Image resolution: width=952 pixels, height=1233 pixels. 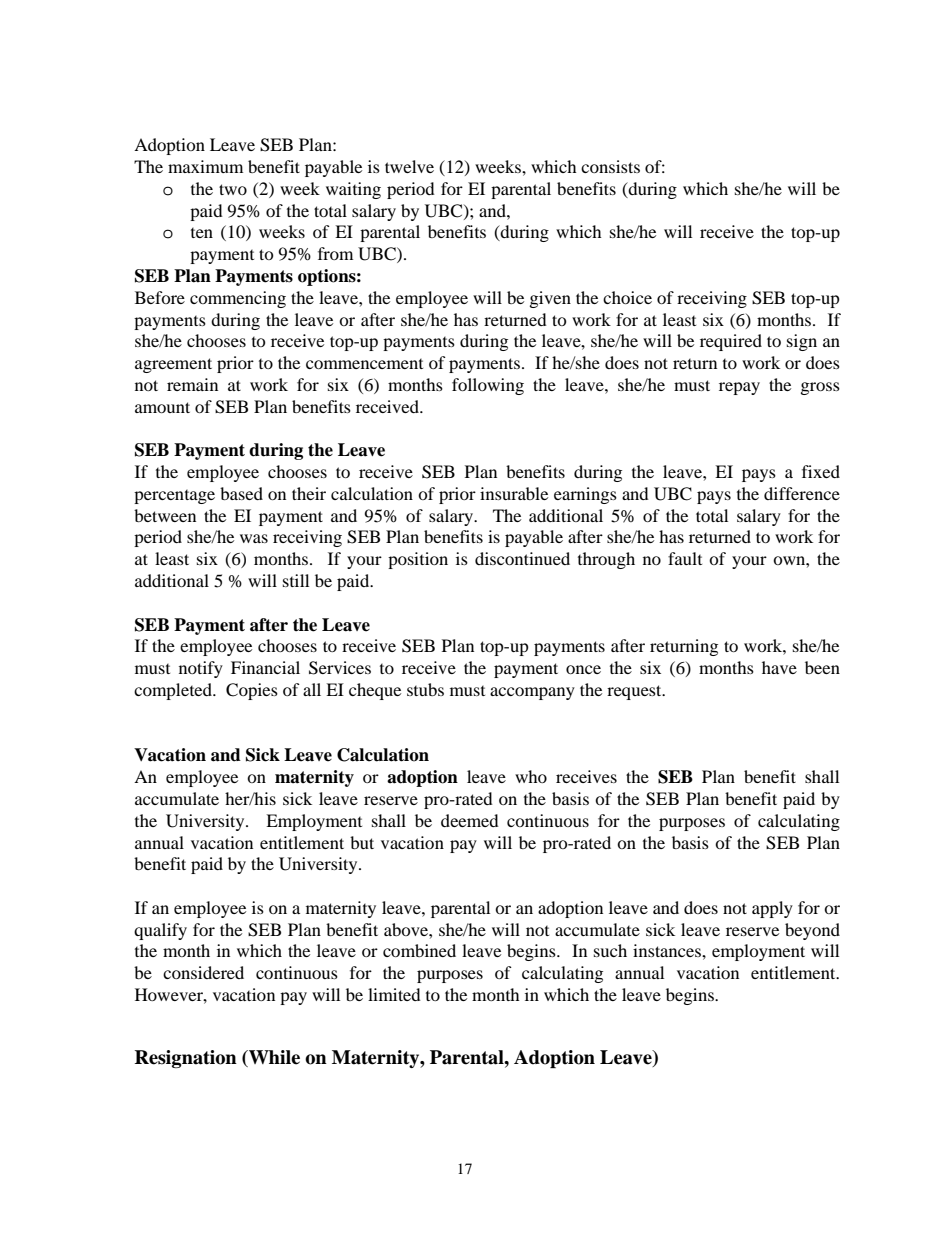 I want to click on repay, so click(x=739, y=388).
